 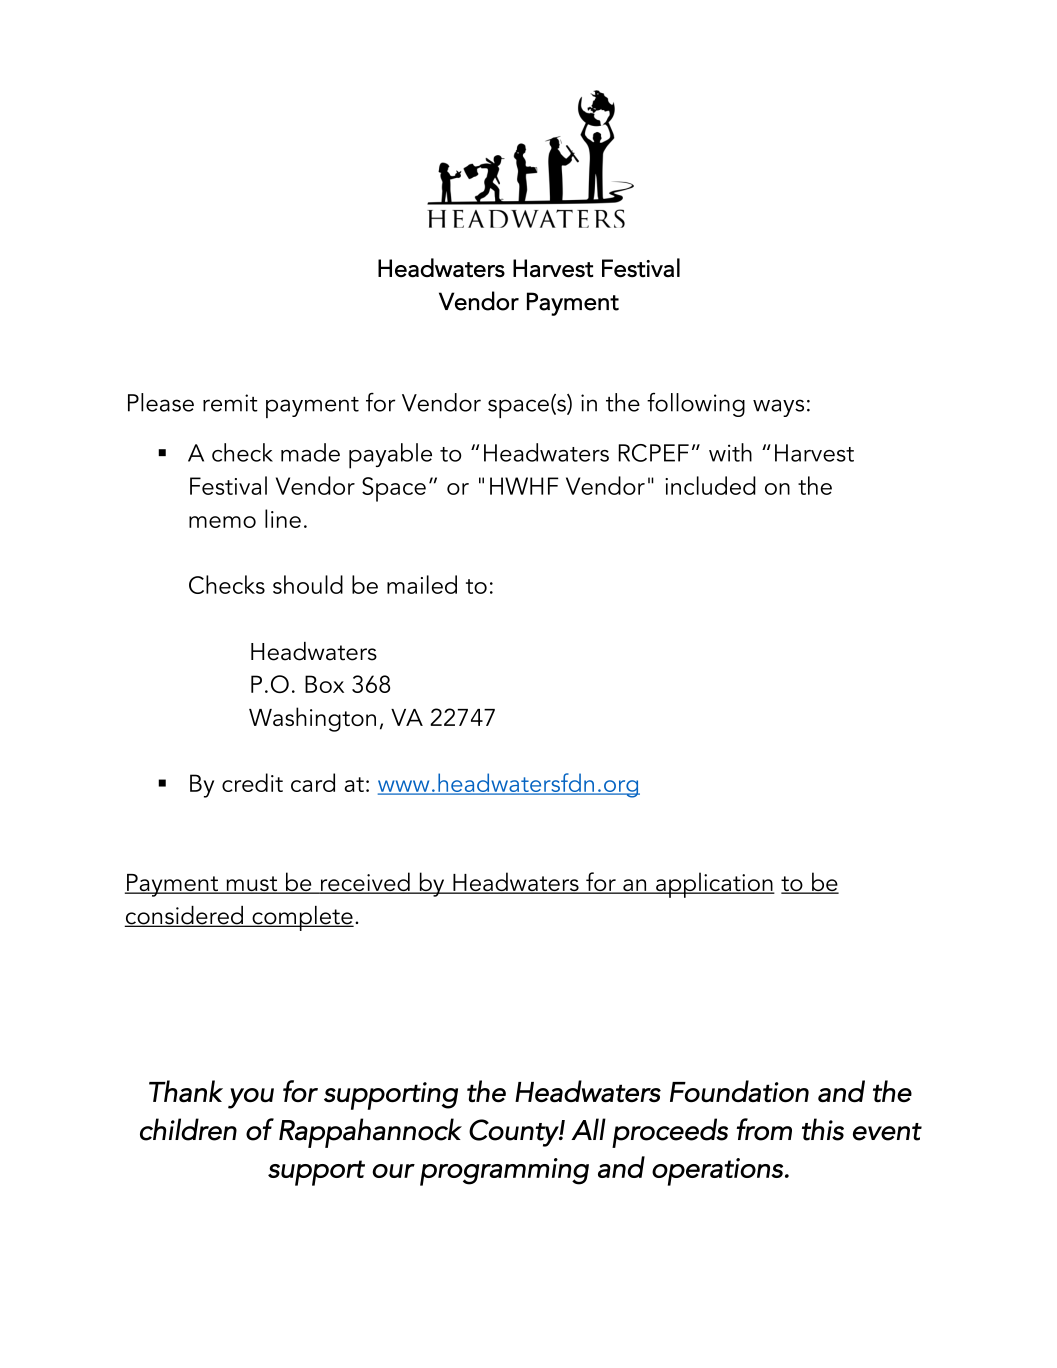 What do you see at coordinates (324, 684) in the document?
I see `Box` at bounding box center [324, 684].
